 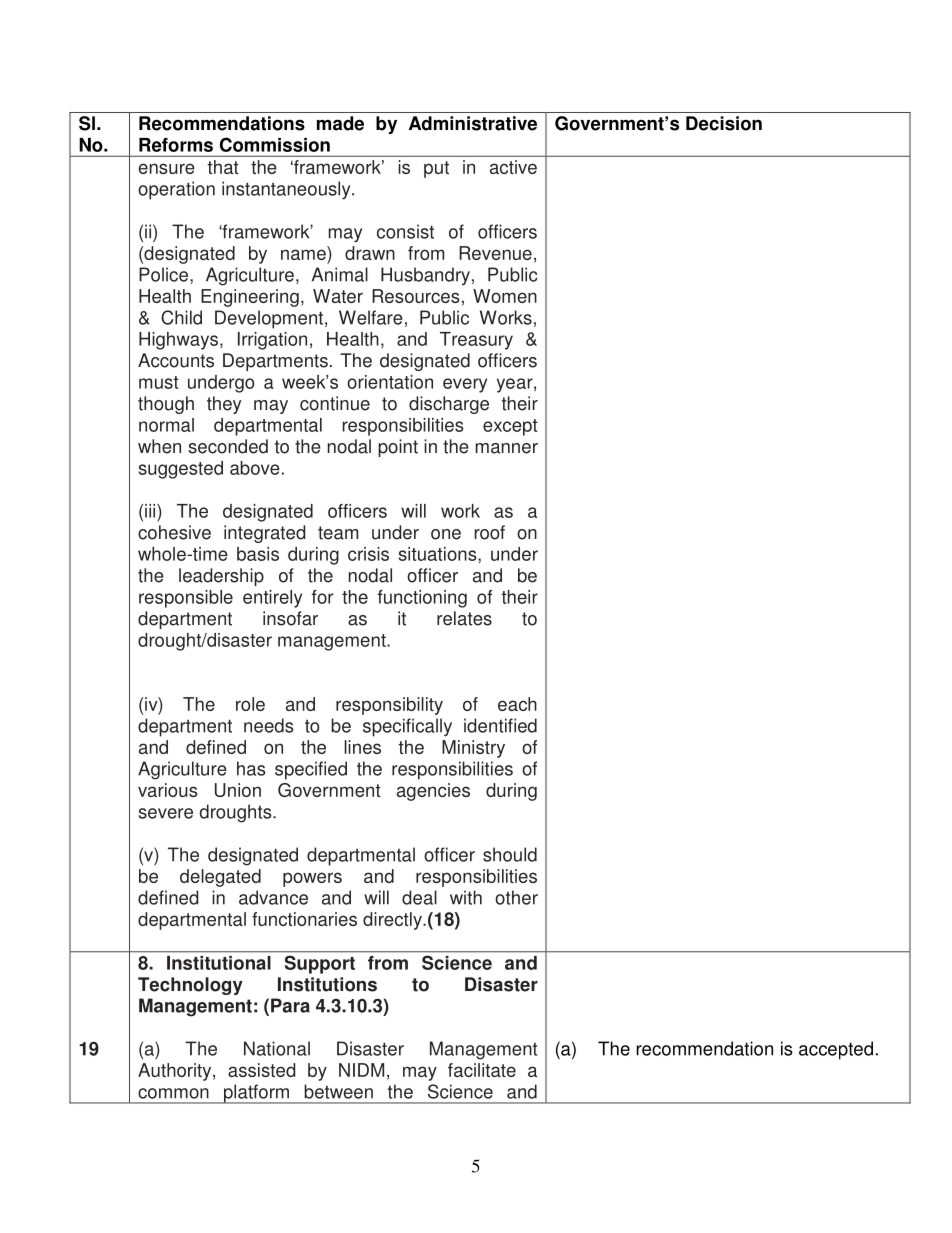 What do you see at coordinates (513, 167) in the screenshot?
I see `active` at bounding box center [513, 167].
